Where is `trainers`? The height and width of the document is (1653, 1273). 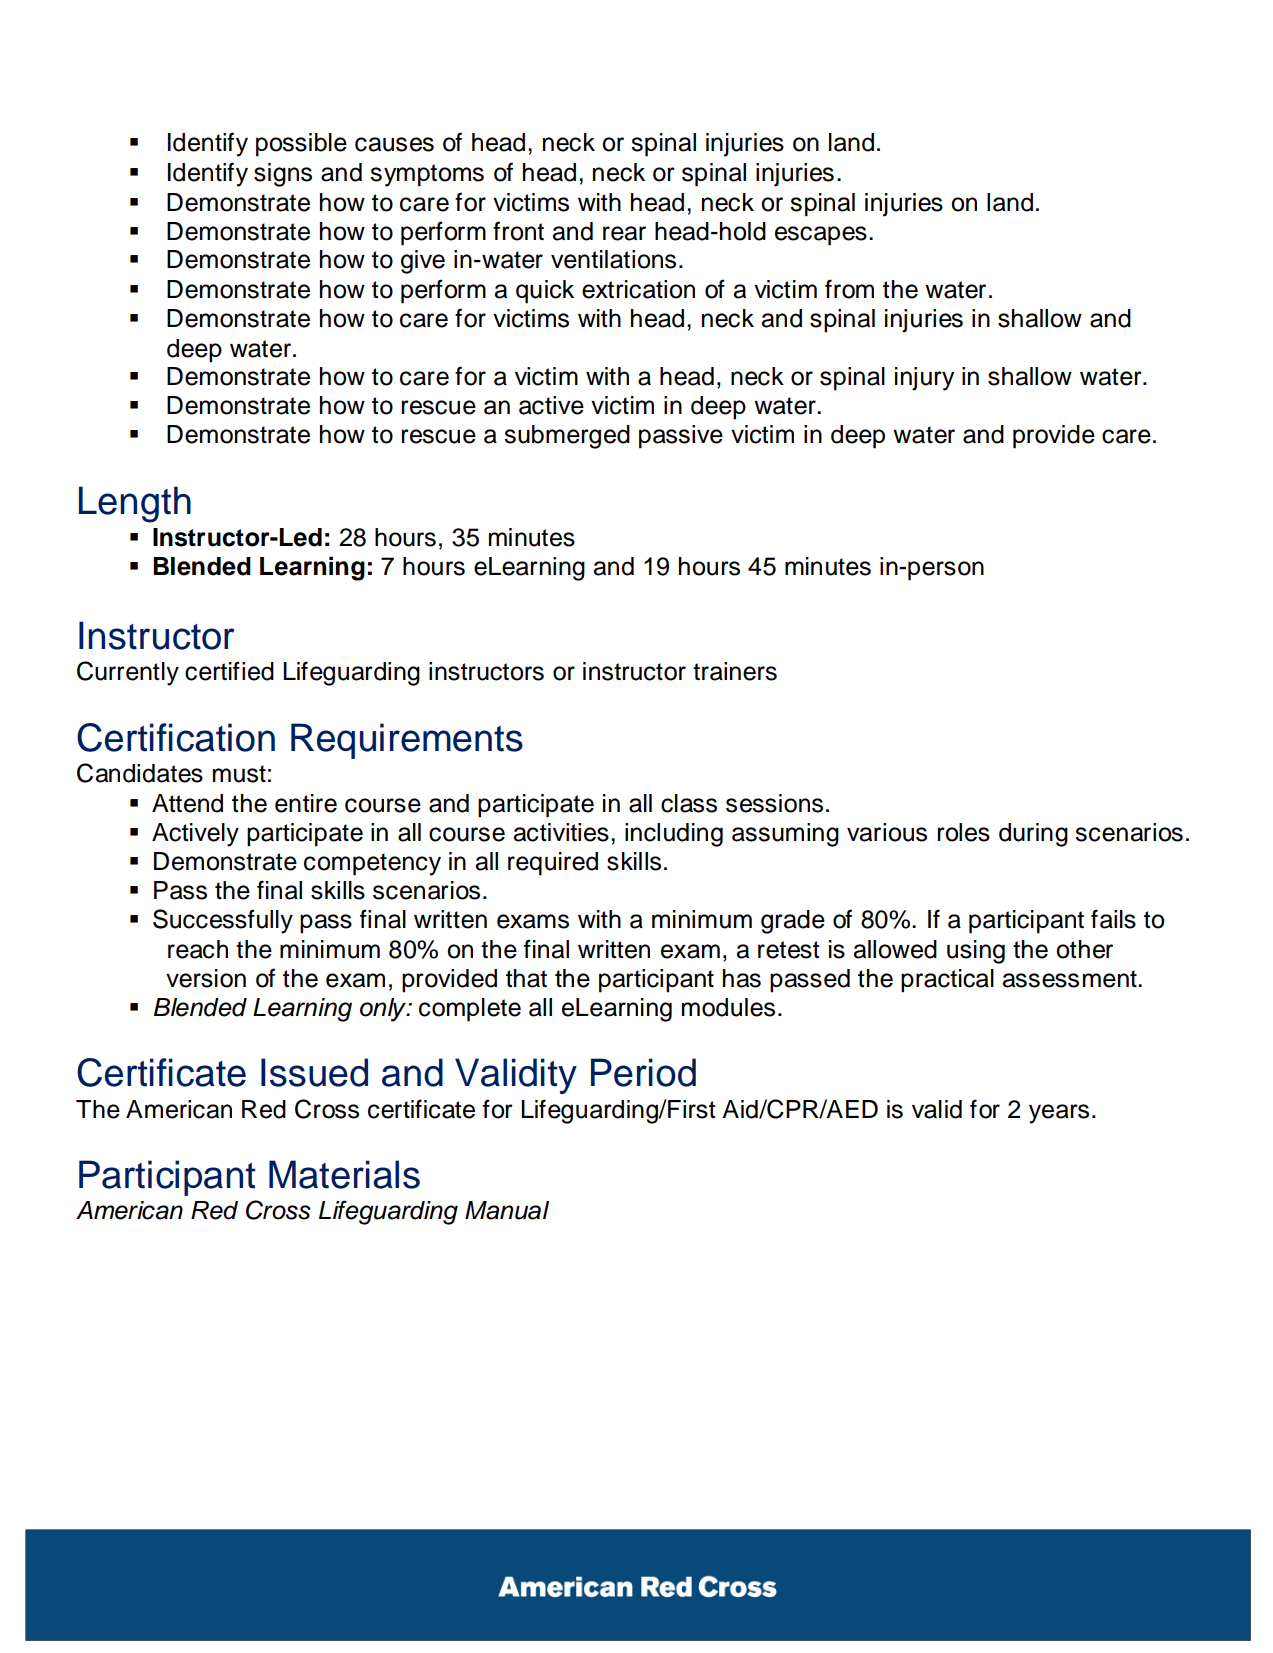 trainers is located at coordinates (735, 671).
